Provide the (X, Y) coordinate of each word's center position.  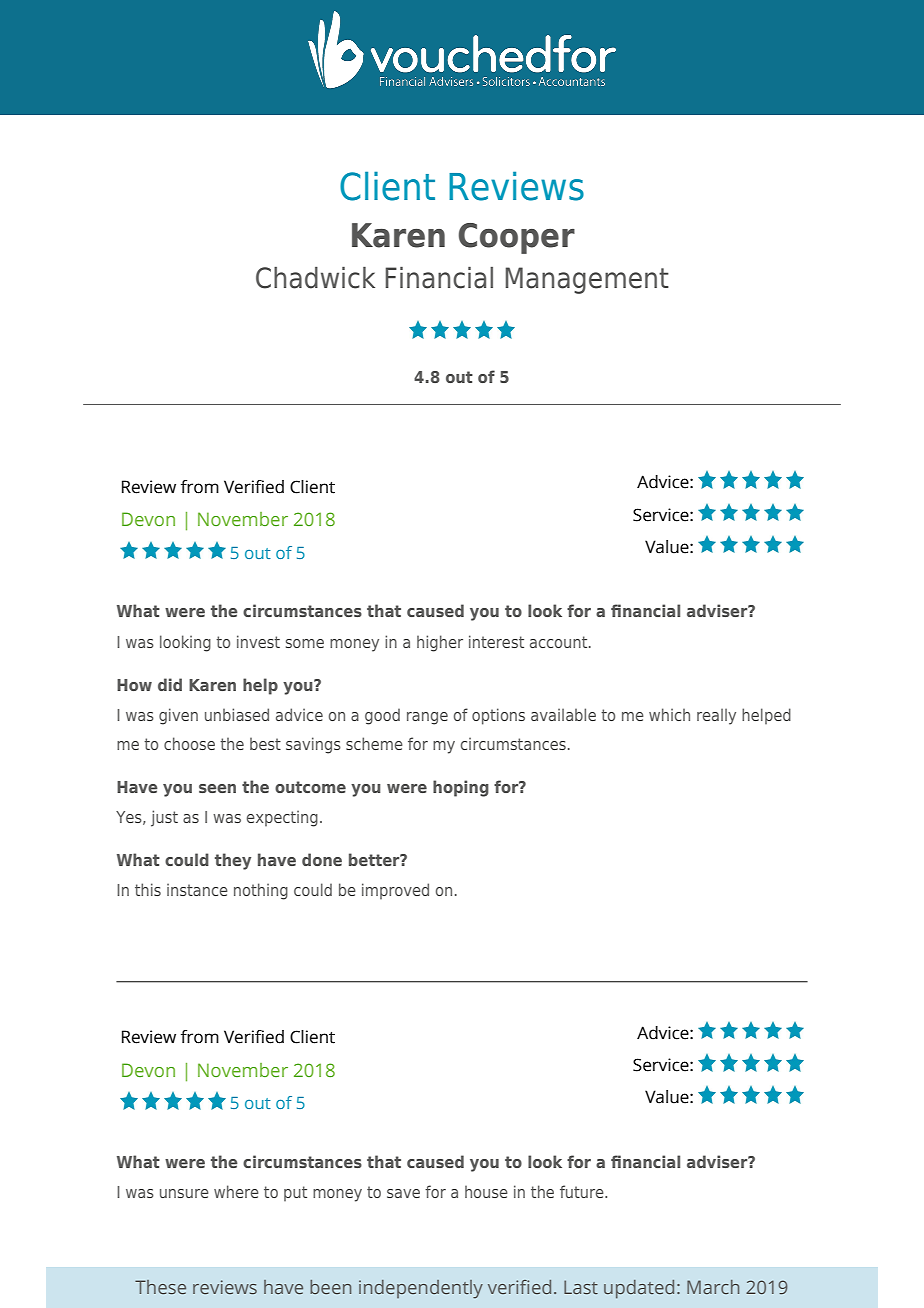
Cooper (517, 238)
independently (421, 1289)
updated (639, 1289)
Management (587, 280)
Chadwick (315, 278)
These (160, 1287)
